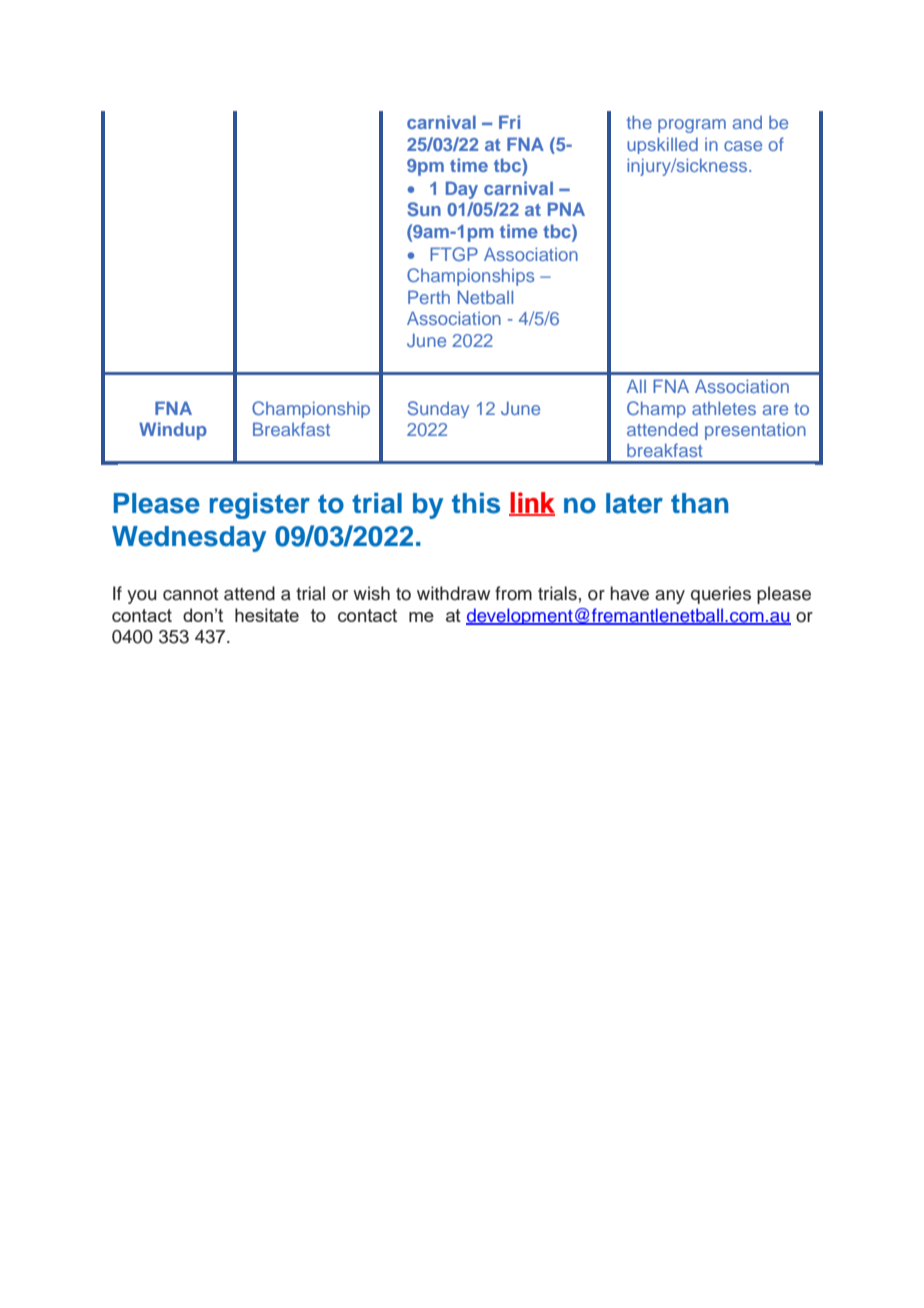  I want to click on Windup, so click(173, 431).
